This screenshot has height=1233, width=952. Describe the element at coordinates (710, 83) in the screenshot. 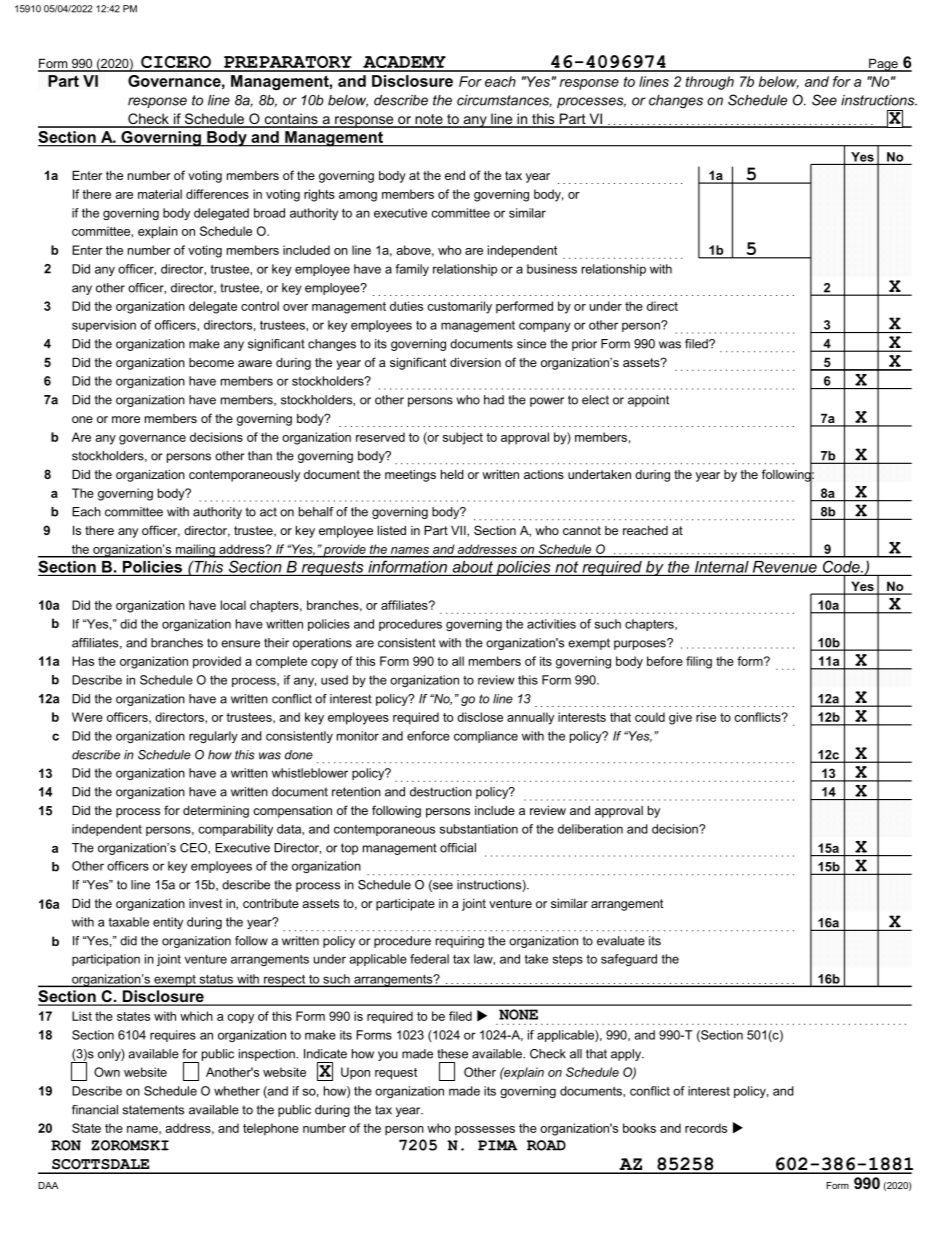

I see `through` at that location.
